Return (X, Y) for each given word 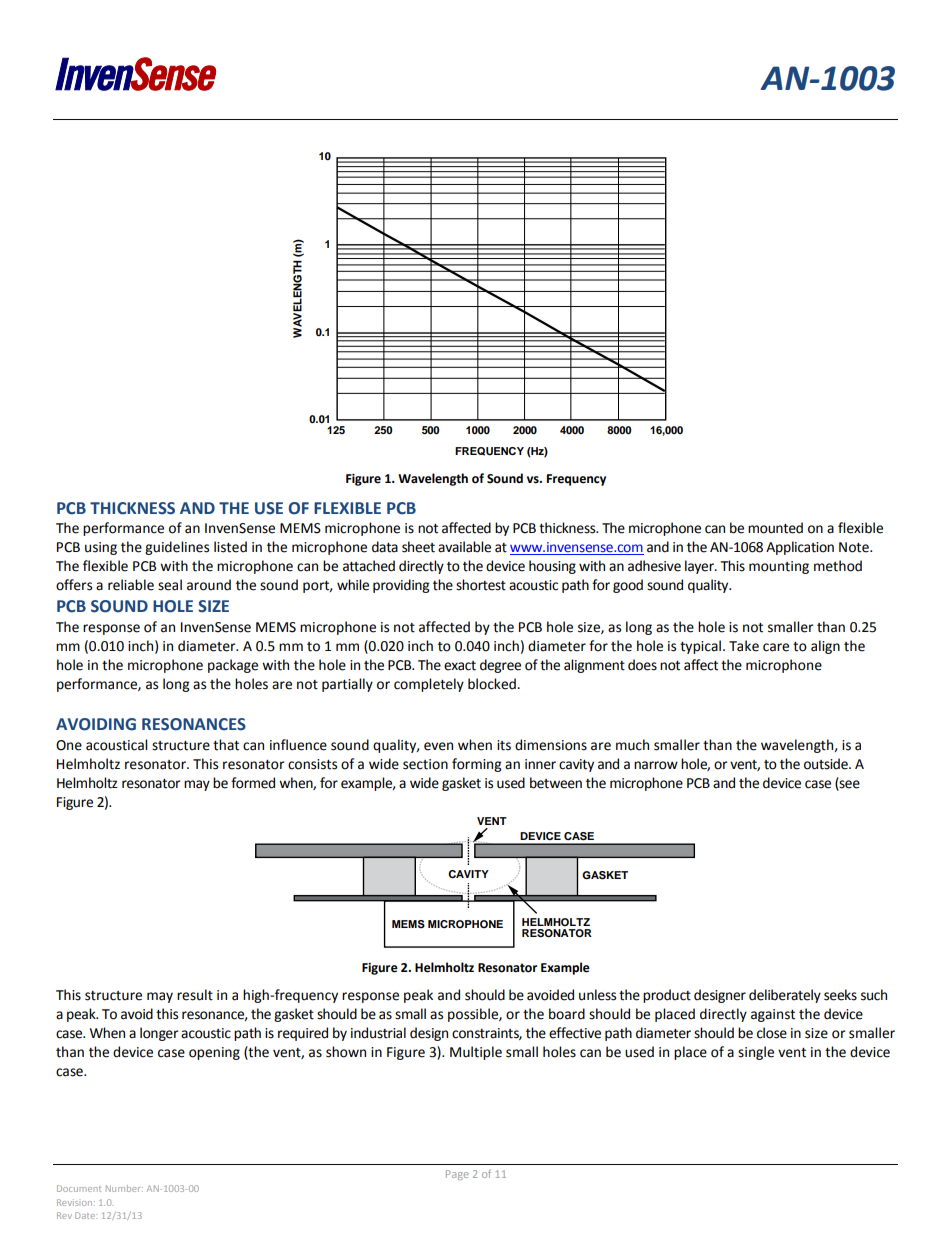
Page (457, 1175)
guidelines (177, 548)
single (756, 1053)
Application (800, 548)
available (464, 547)
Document (79, 1188)
